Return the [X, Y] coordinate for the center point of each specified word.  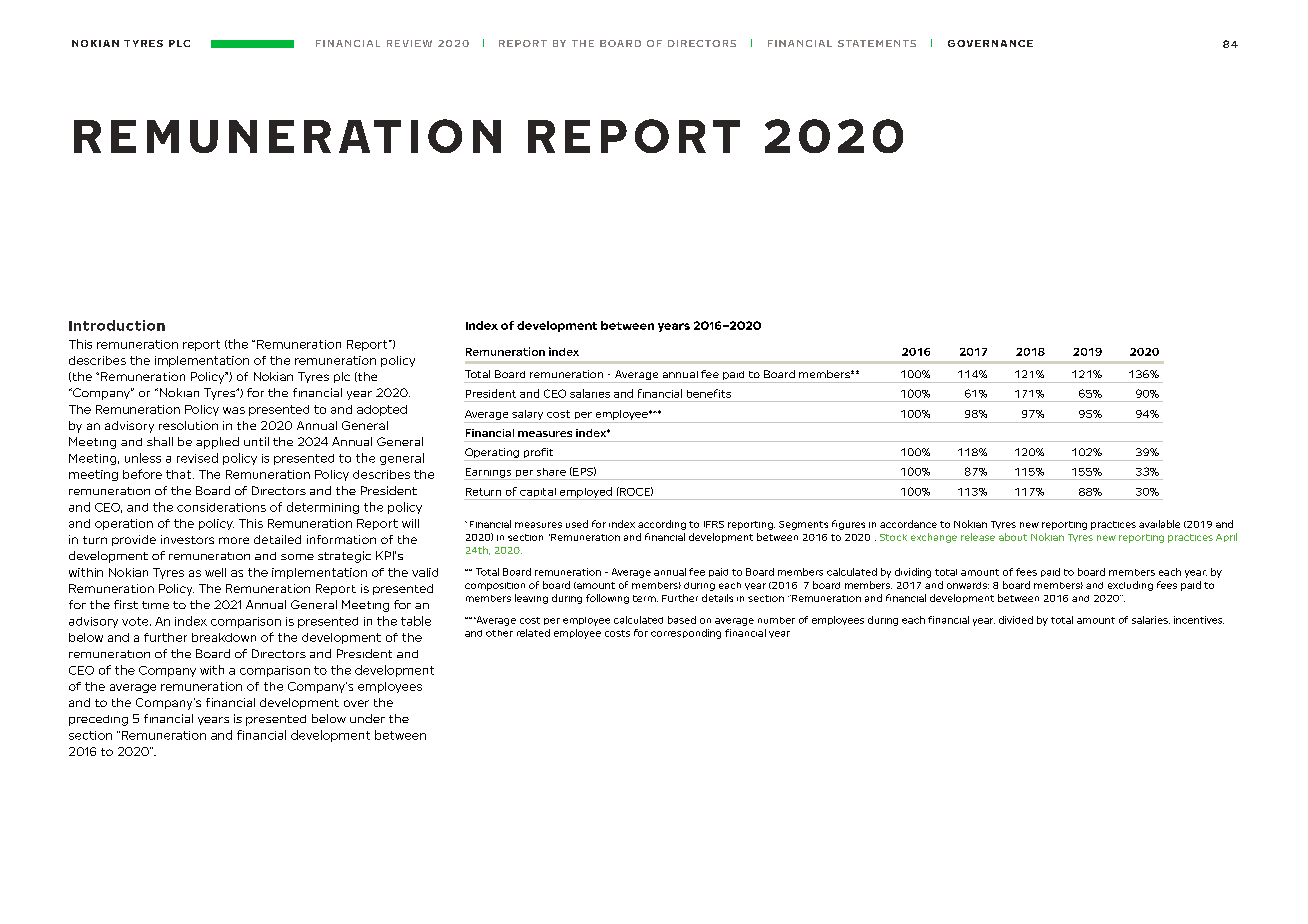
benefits [709, 393]
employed [585, 493]
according [662, 525]
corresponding [686, 634]
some [297, 557]
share [551, 472]
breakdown [224, 637]
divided [1016, 620]
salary [527, 415]
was [234, 410]
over [356, 703]
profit [538, 454]
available [1159, 524]
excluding [1130, 586]
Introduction [117, 325]
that [180, 474]
